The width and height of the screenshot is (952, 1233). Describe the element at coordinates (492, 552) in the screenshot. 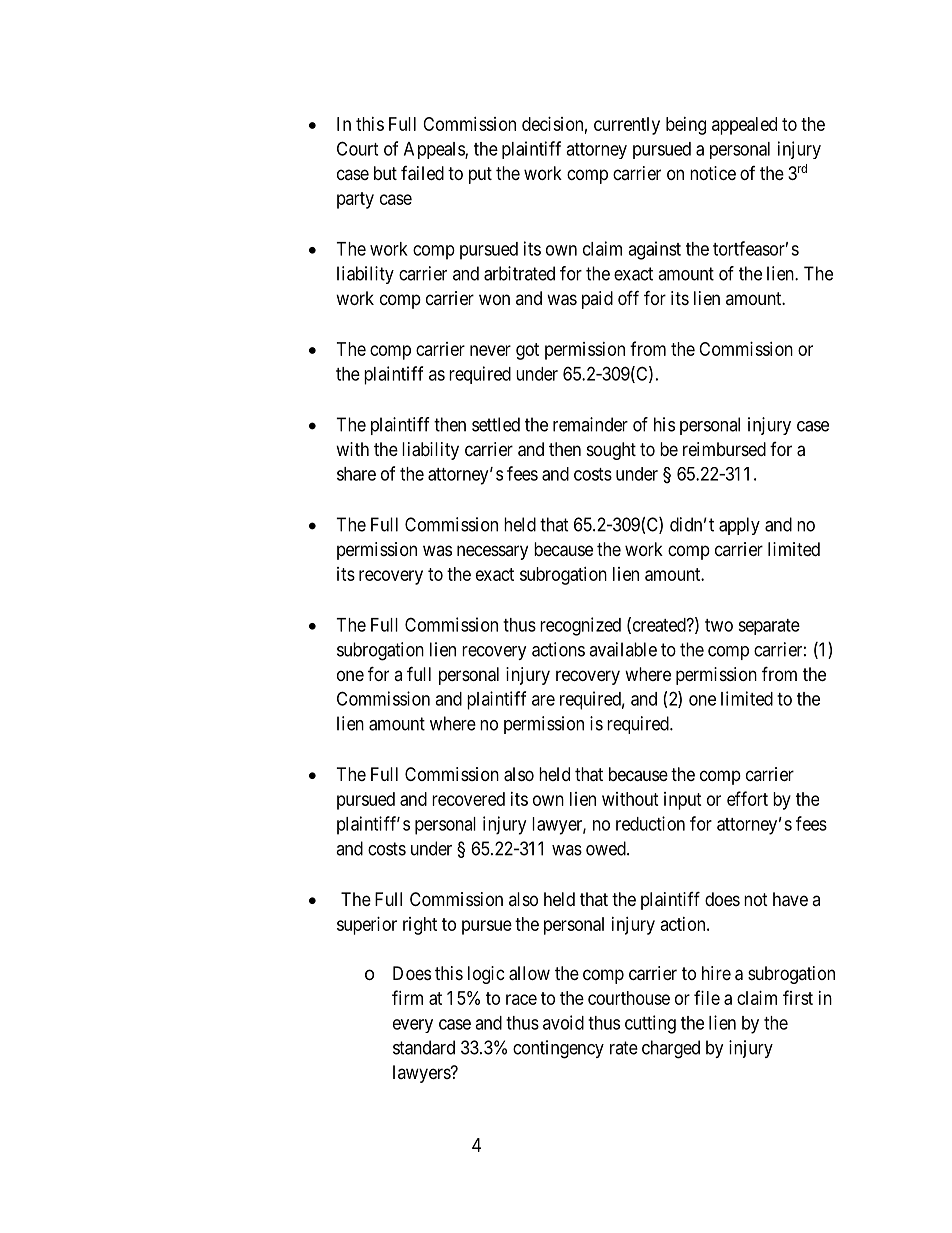

I see `necessary` at that location.
